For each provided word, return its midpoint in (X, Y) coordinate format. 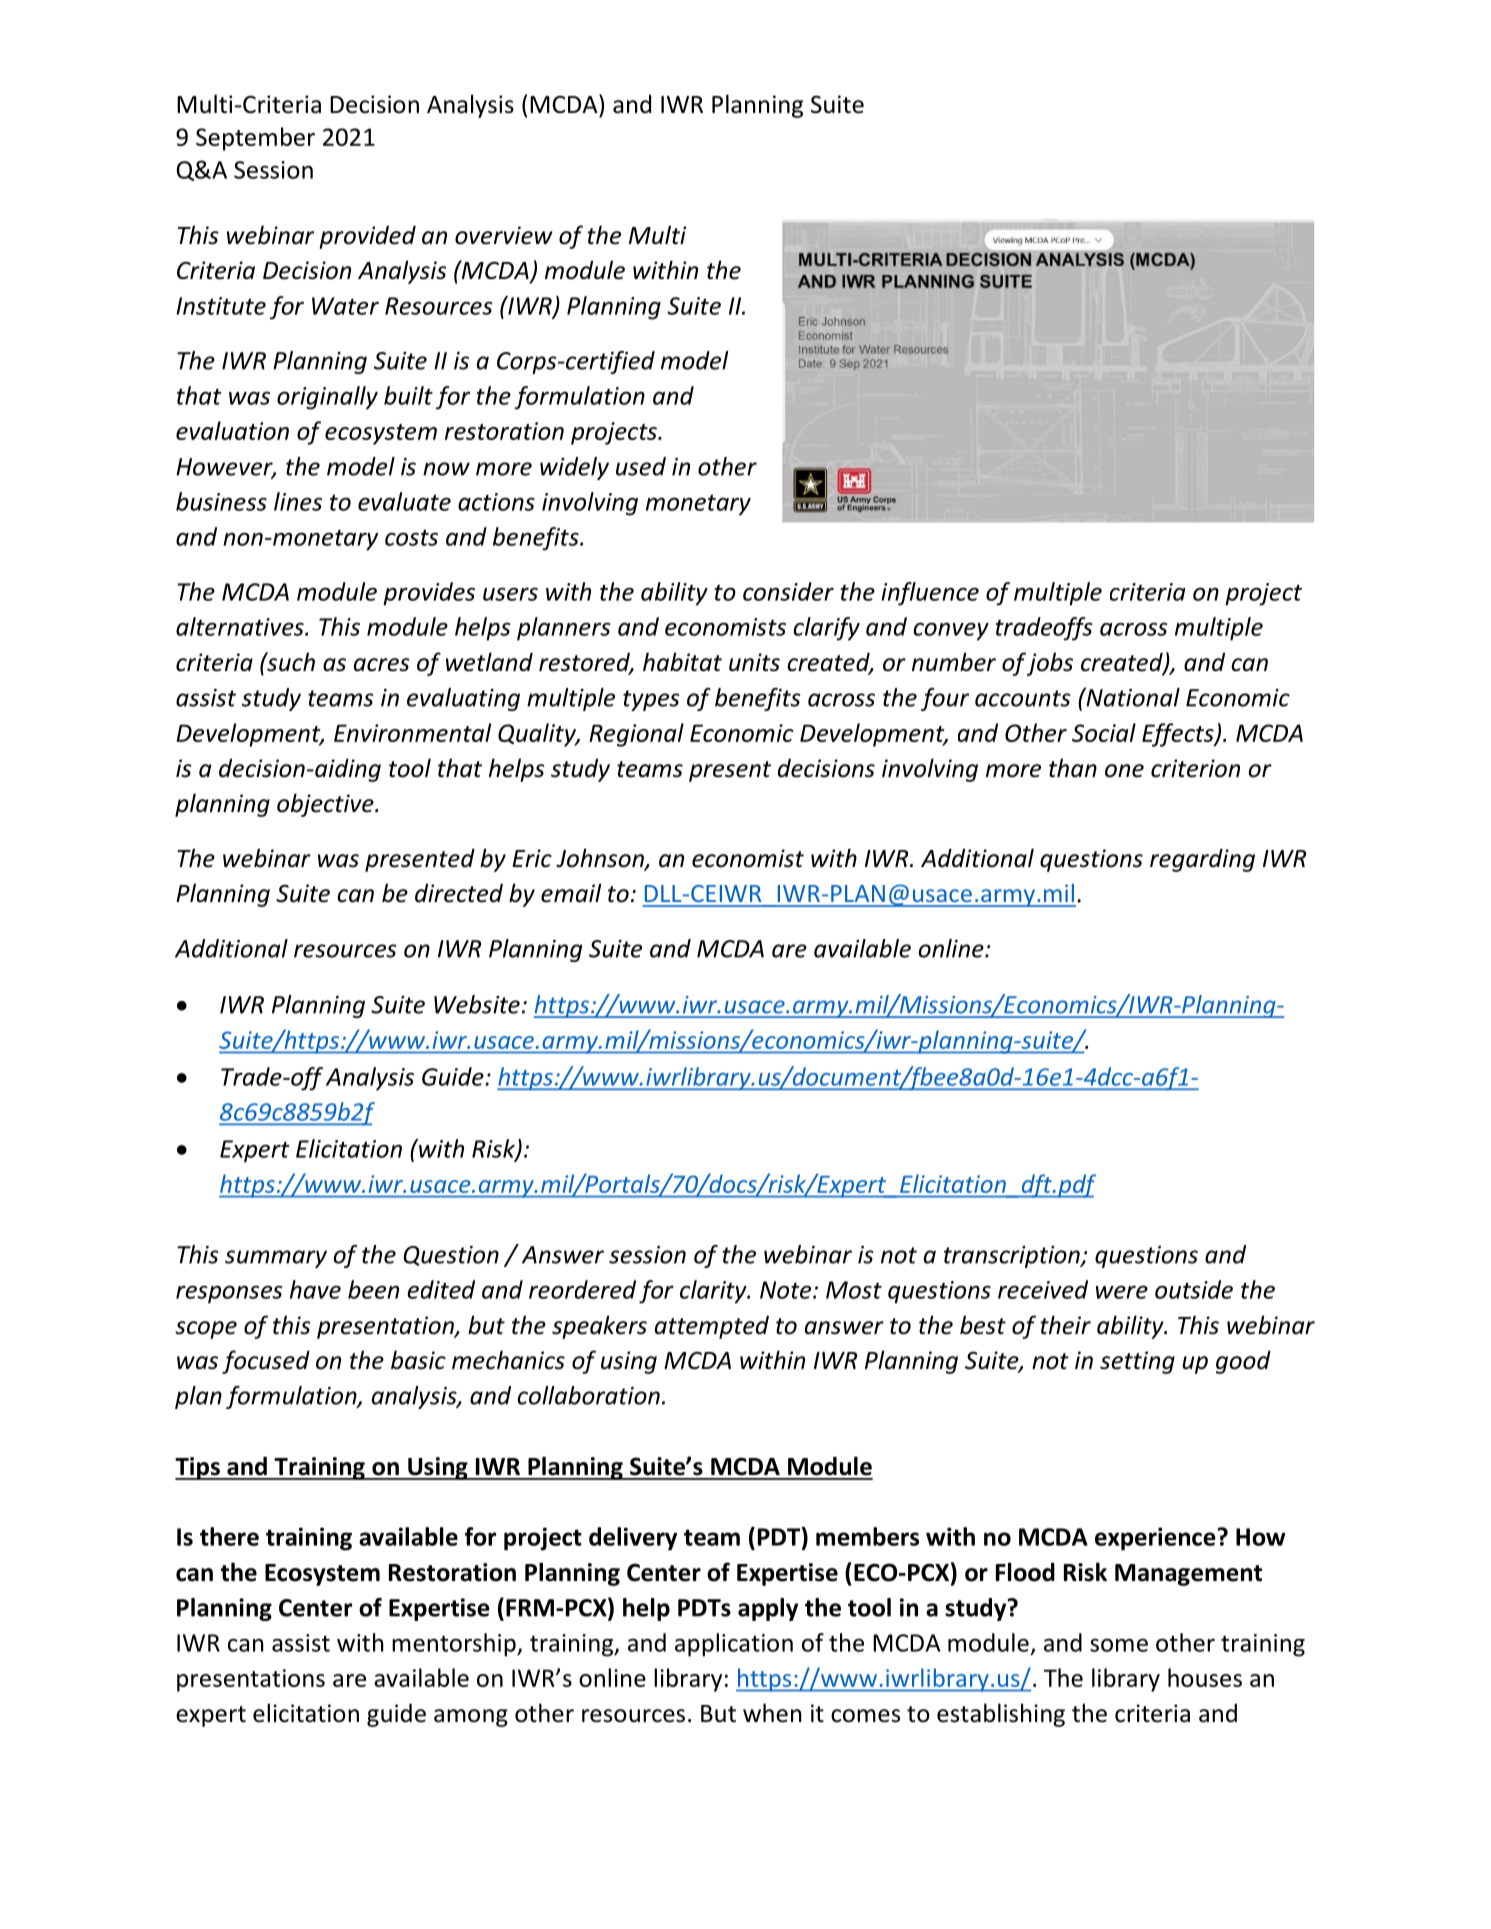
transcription (1013, 1257)
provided (367, 237)
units (754, 662)
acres (382, 665)
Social (1104, 732)
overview (503, 235)
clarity (714, 1292)
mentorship (455, 1645)
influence (930, 594)
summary (276, 1259)
